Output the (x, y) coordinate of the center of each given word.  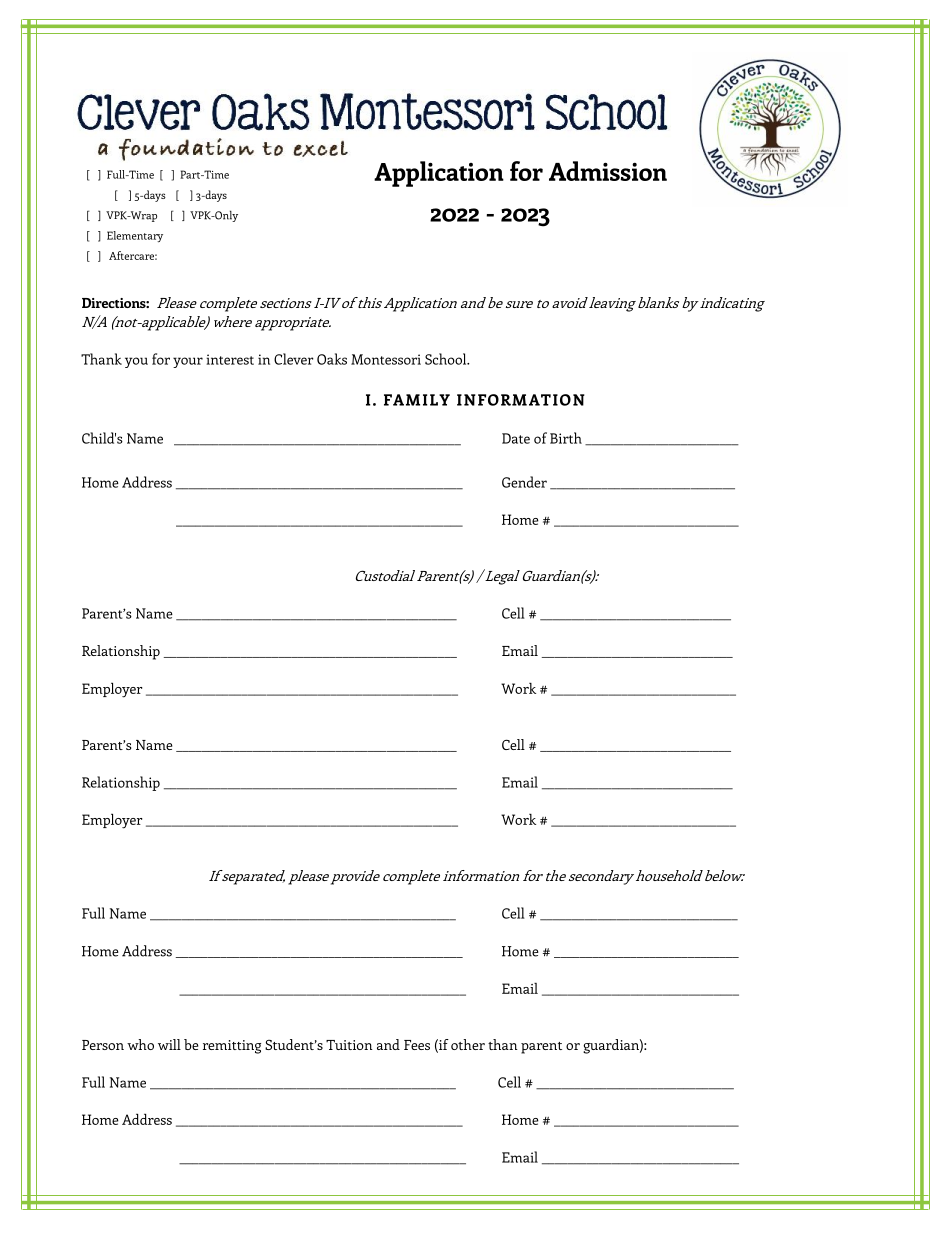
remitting (232, 1047)
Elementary (135, 236)
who (140, 1044)
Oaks (332, 359)
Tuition (349, 1045)
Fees (417, 1045)
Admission (608, 171)
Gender (524, 482)
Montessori (386, 359)
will (169, 1044)
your (188, 362)
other (468, 1044)
